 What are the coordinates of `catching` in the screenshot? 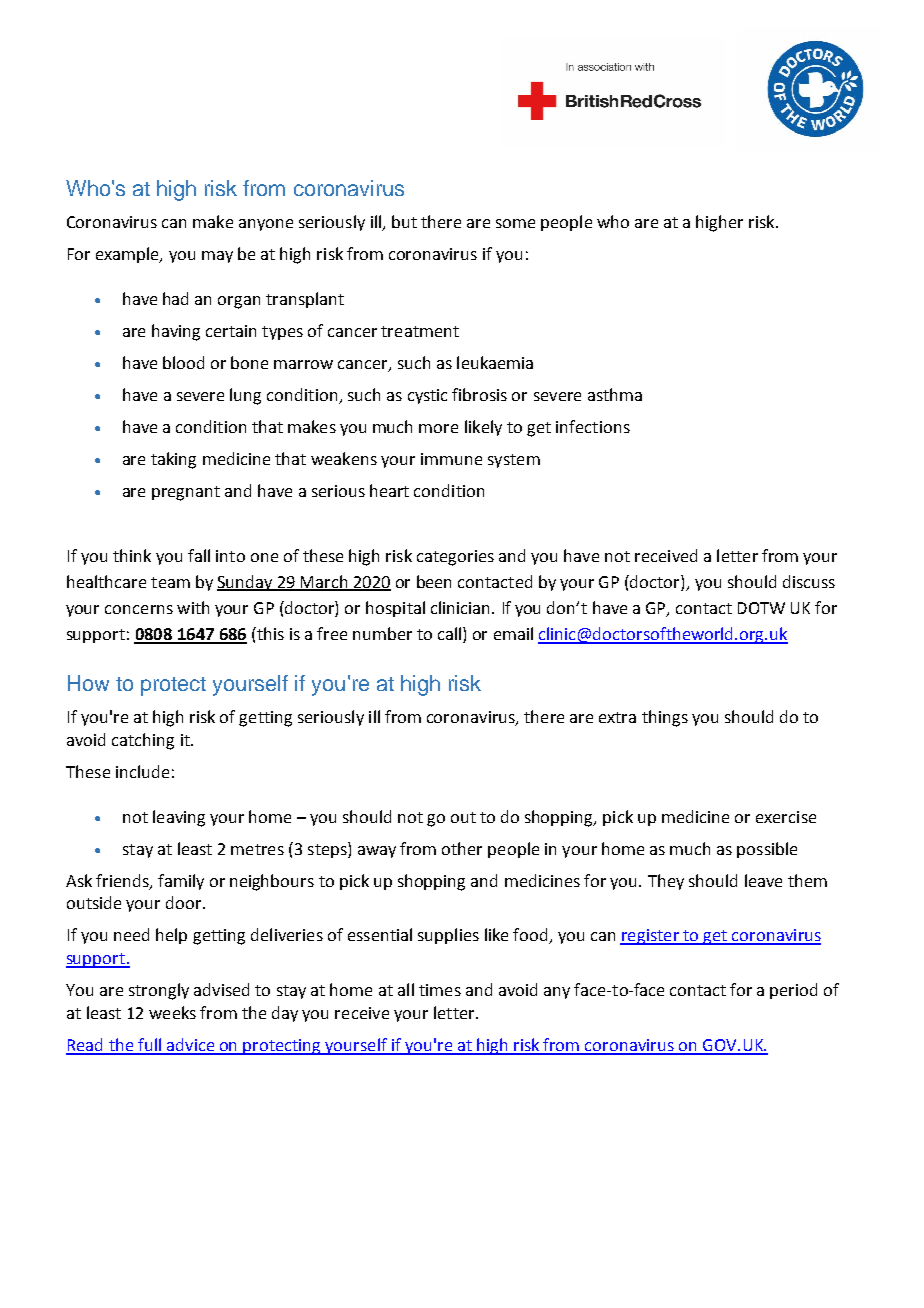 It's located at (143, 741).
